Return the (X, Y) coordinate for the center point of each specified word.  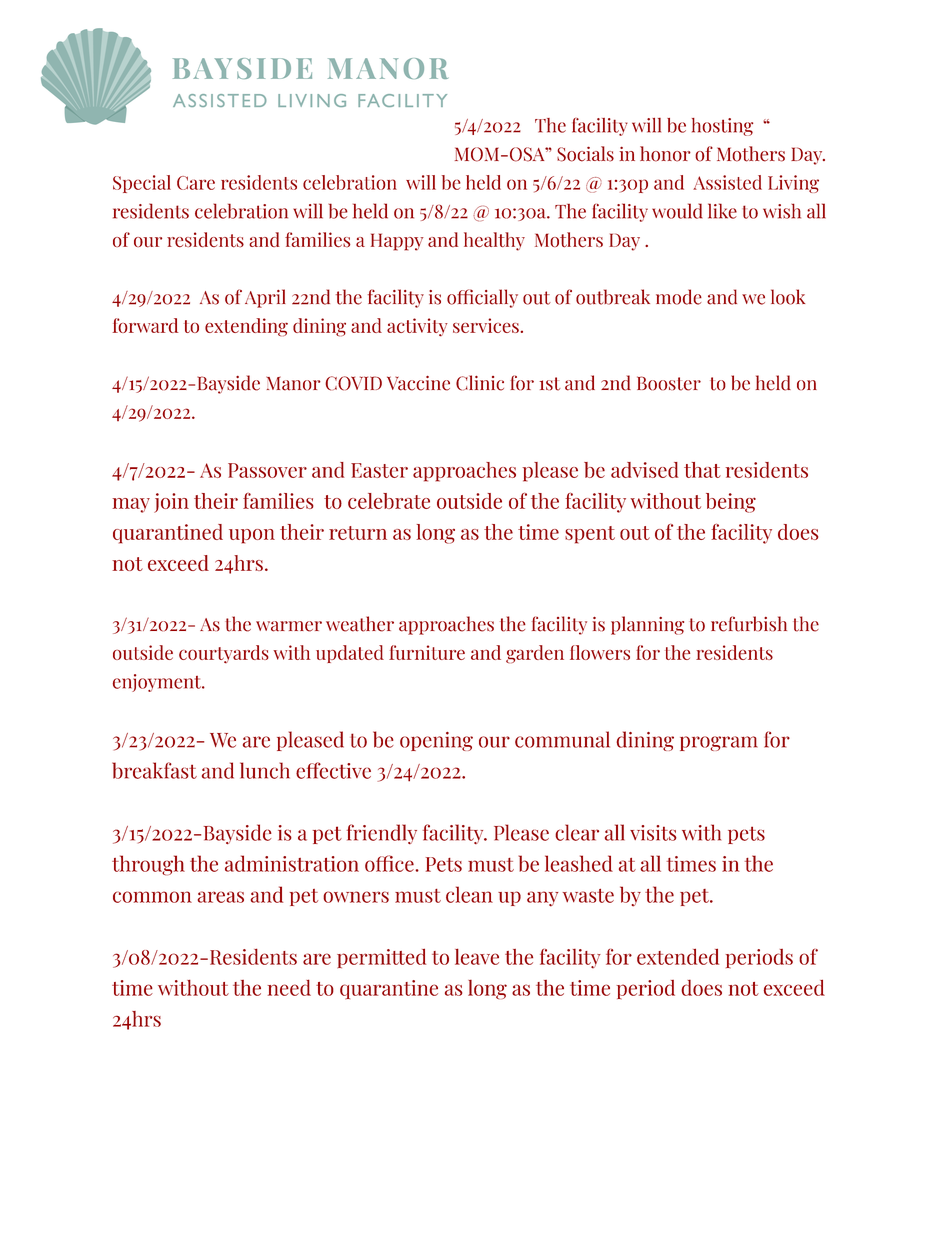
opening (436, 741)
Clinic (480, 383)
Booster (669, 383)
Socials (585, 154)
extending (246, 327)
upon (252, 536)
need (289, 987)
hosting (722, 127)
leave (477, 956)
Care (196, 183)
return (358, 533)
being (731, 503)
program (719, 743)
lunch (265, 770)
